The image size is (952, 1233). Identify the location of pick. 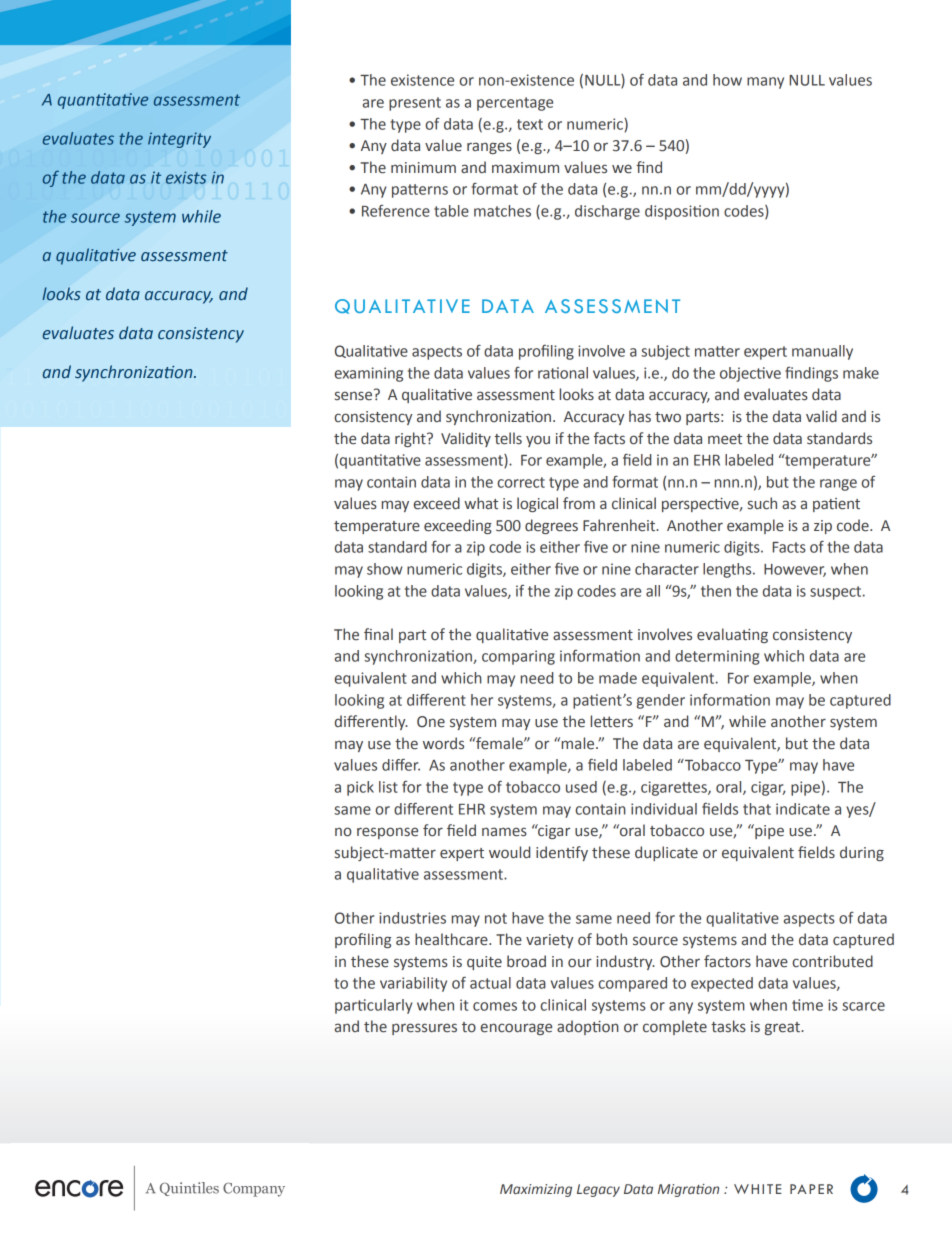
(360, 788).
